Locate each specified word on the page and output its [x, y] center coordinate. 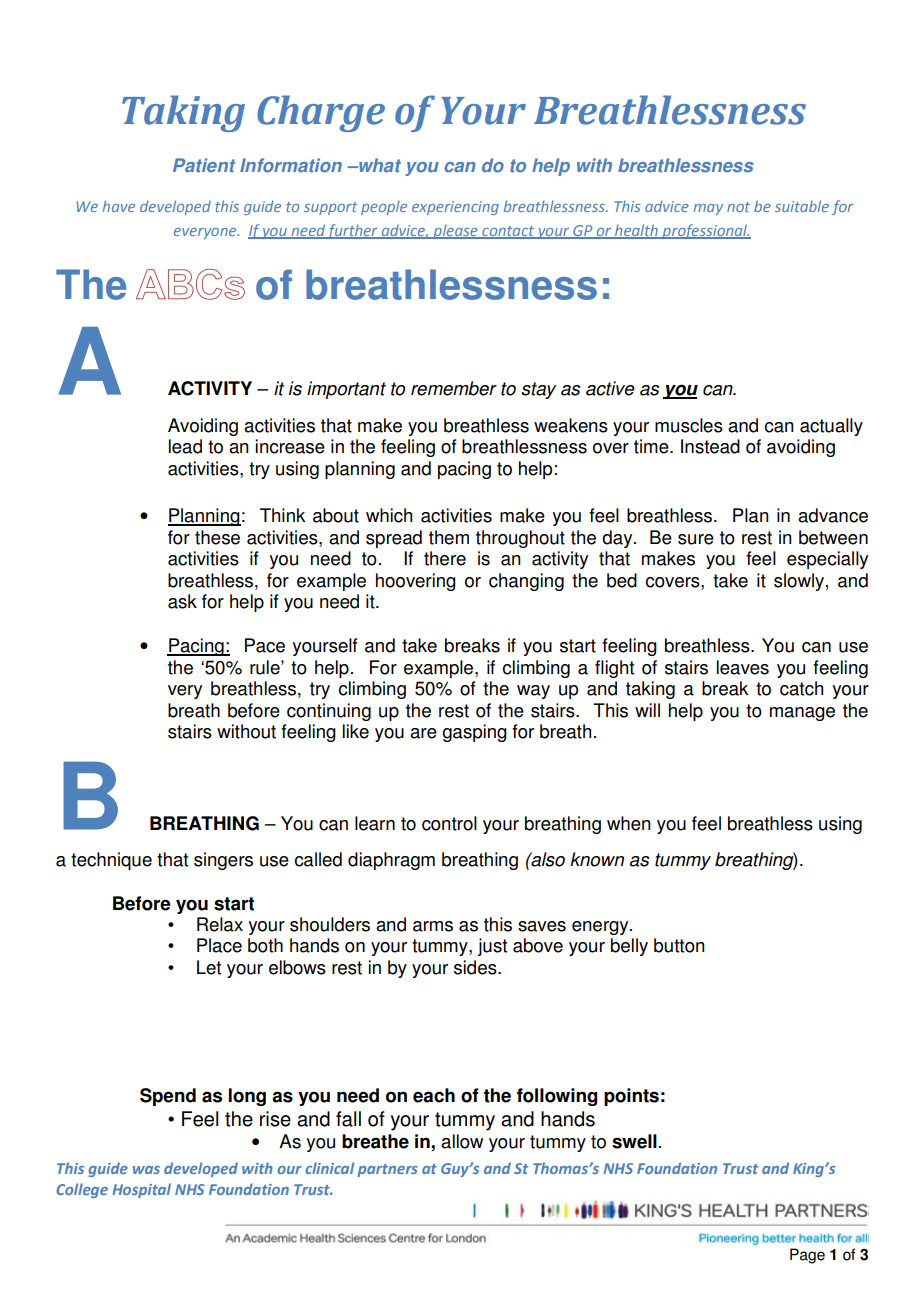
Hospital [141, 1190]
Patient [204, 165]
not [738, 207]
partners [387, 1170]
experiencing [455, 208]
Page [807, 1256]
